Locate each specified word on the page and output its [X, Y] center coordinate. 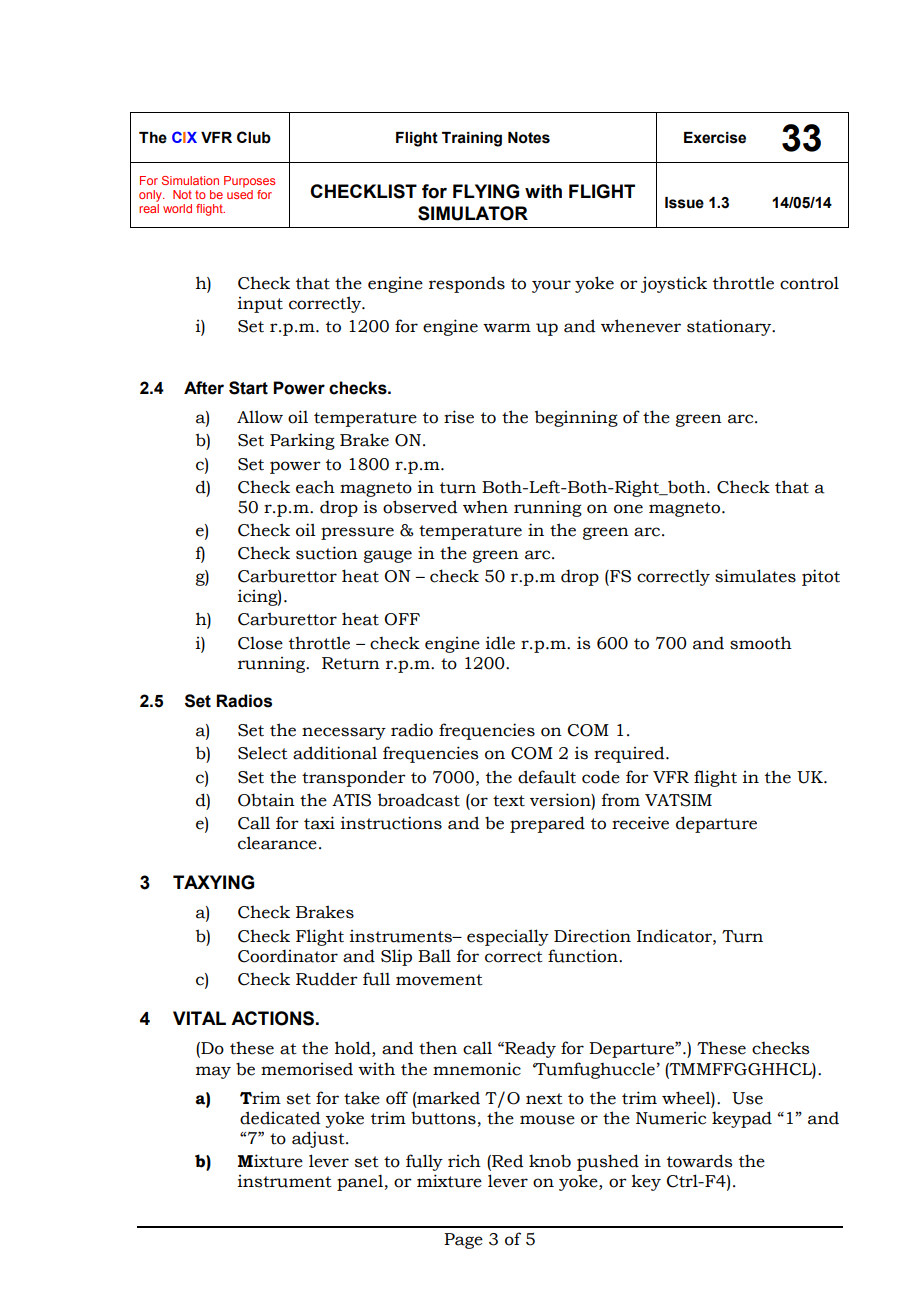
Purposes [249, 182]
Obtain [266, 800]
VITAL [199, 1018]
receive [640, 823]
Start [248, 388]
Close [260, 643]
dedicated [280, 1118]
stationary [730, 327]
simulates [755, 576]
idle [500, 643]
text [509, 801]
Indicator [675, 936]
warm [507, 328]
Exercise [715, 138]
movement [439, 980]
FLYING [486, 191]
